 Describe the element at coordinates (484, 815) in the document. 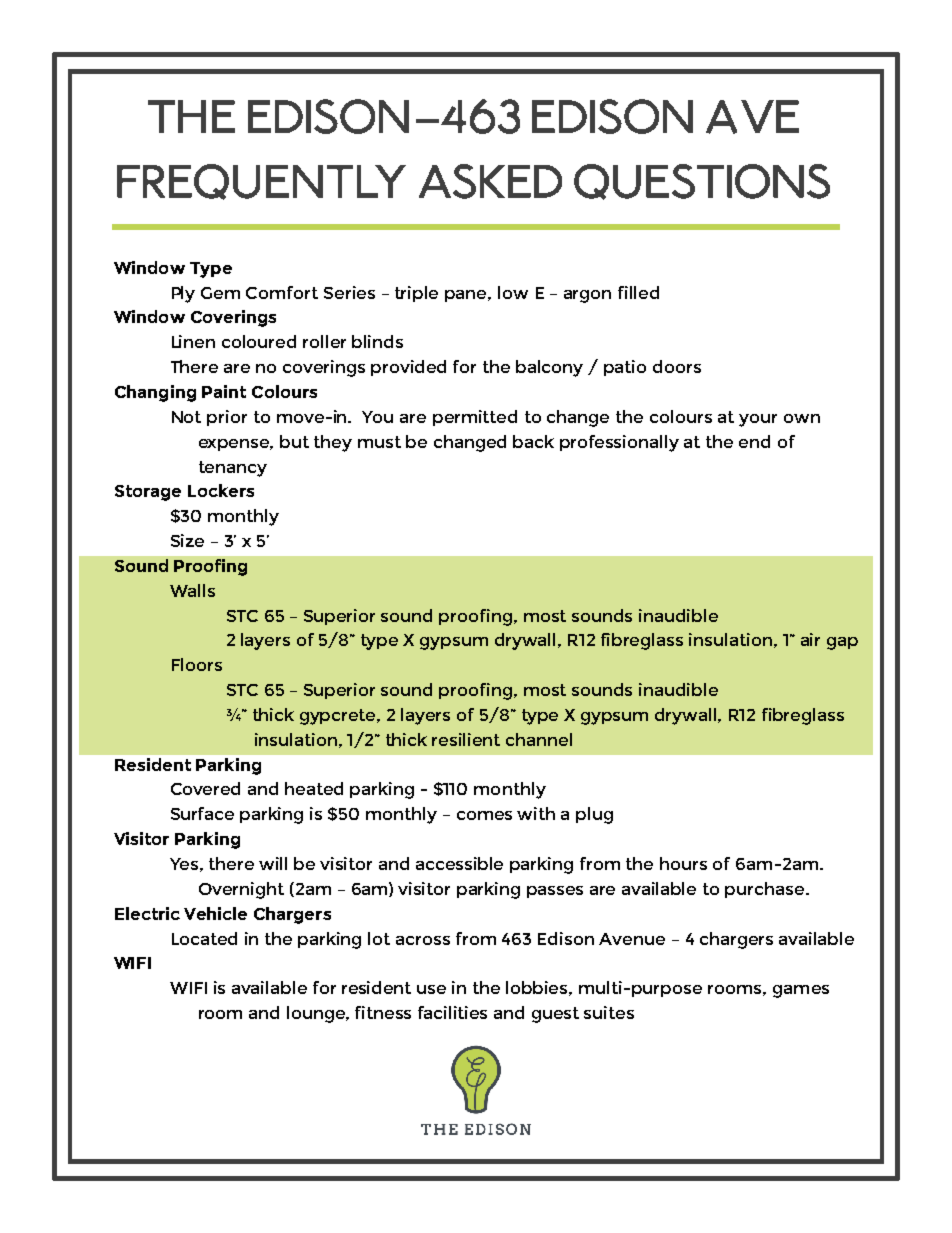

I see `comes` at that location.
